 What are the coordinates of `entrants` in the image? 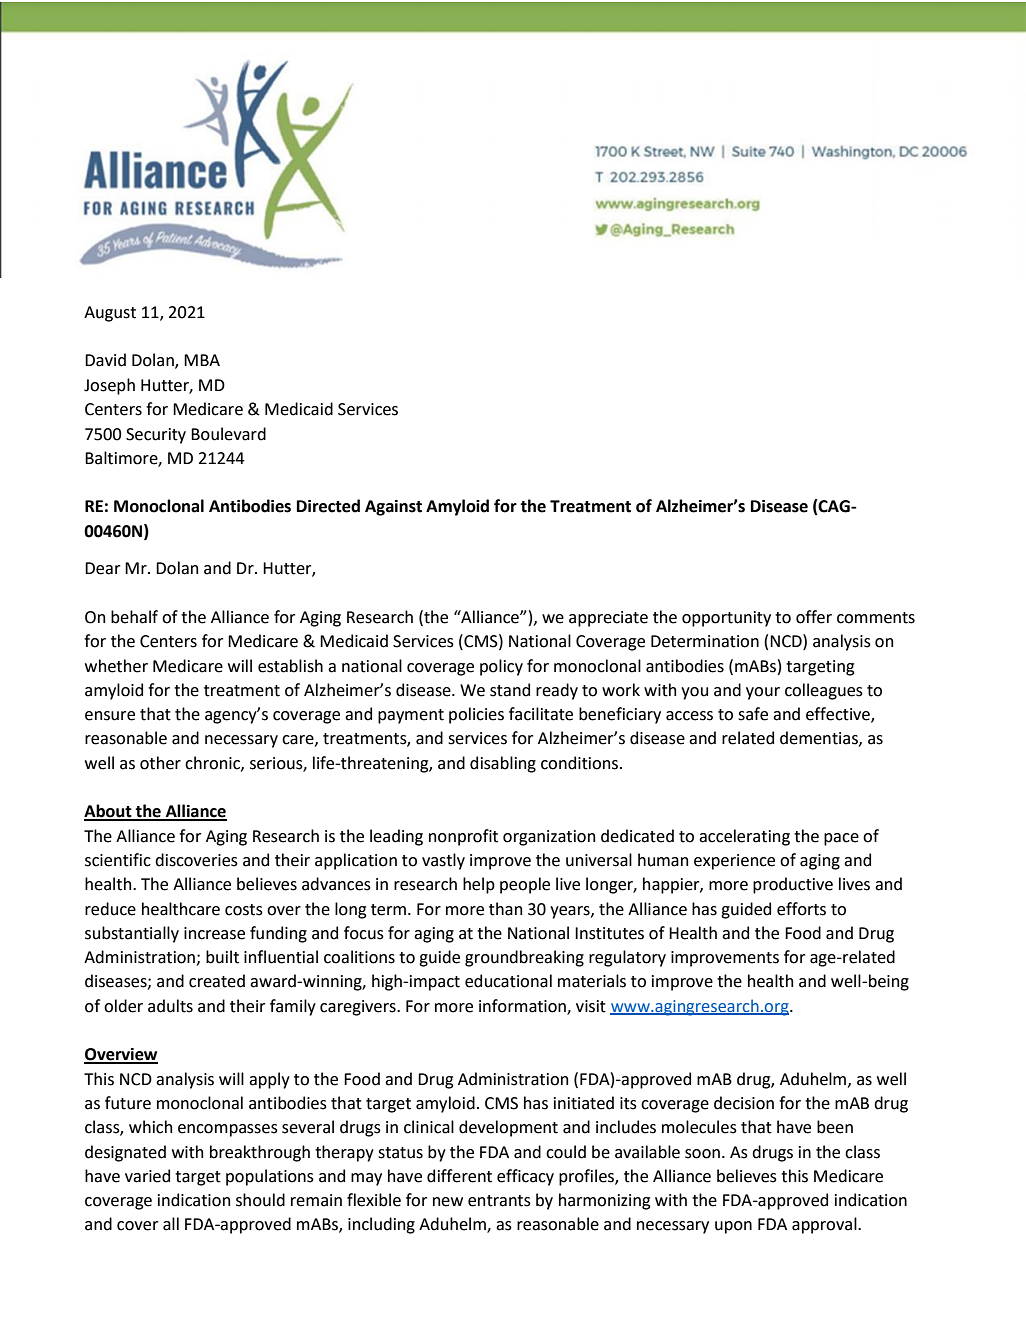 It's located at (499, 1201).
